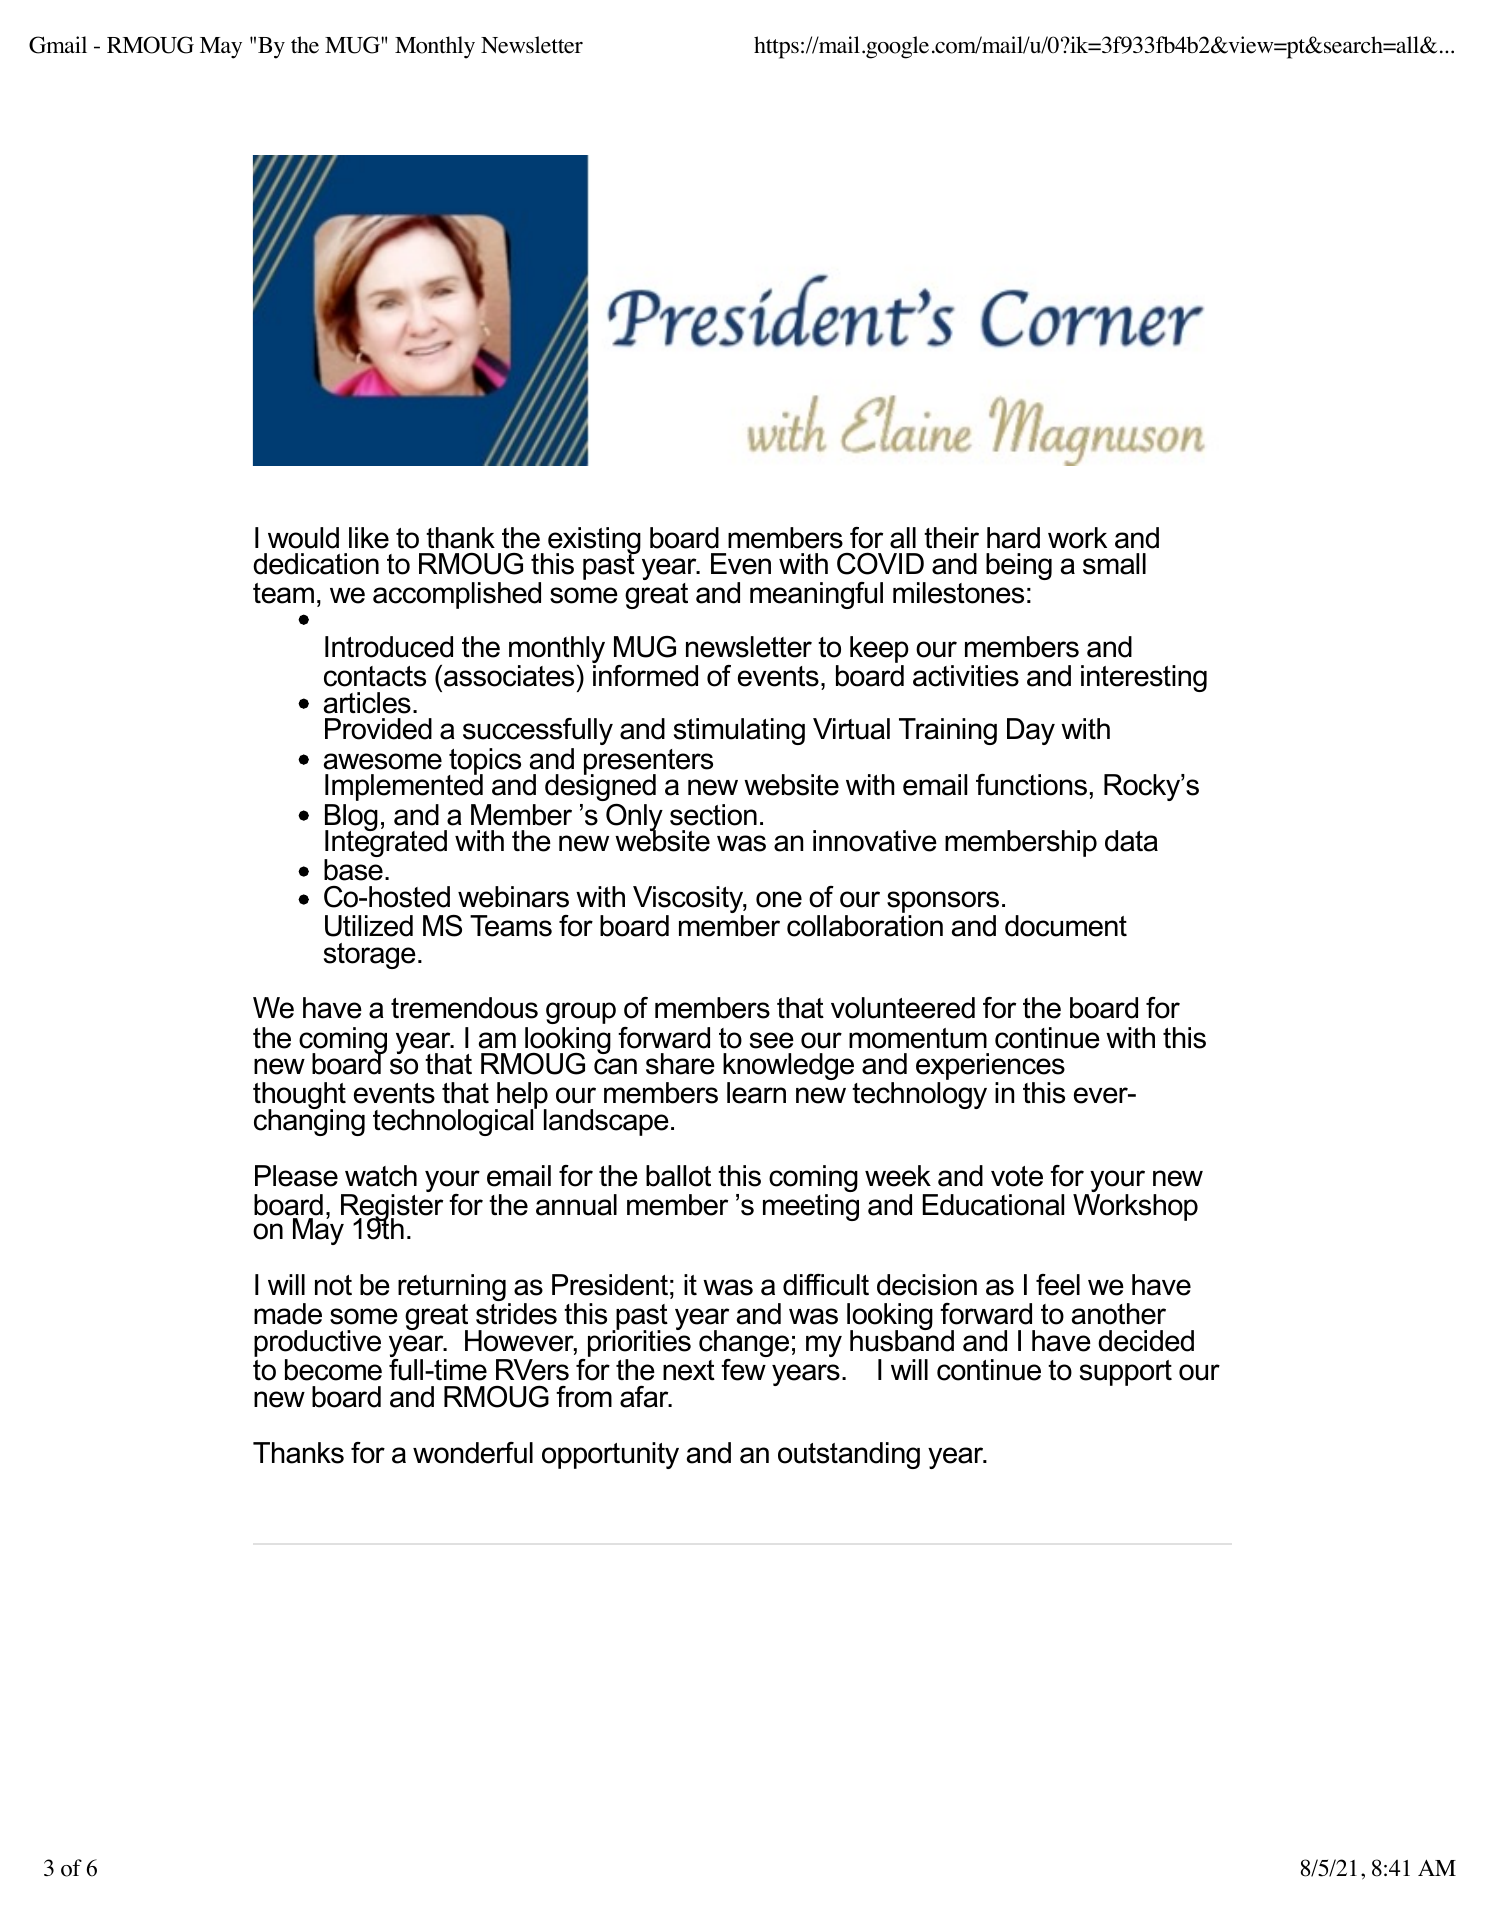 The width and height of the image is (1485, 1922). Describe the element at coordinates (645, 1397) in the image. I see `afar` at that location.
